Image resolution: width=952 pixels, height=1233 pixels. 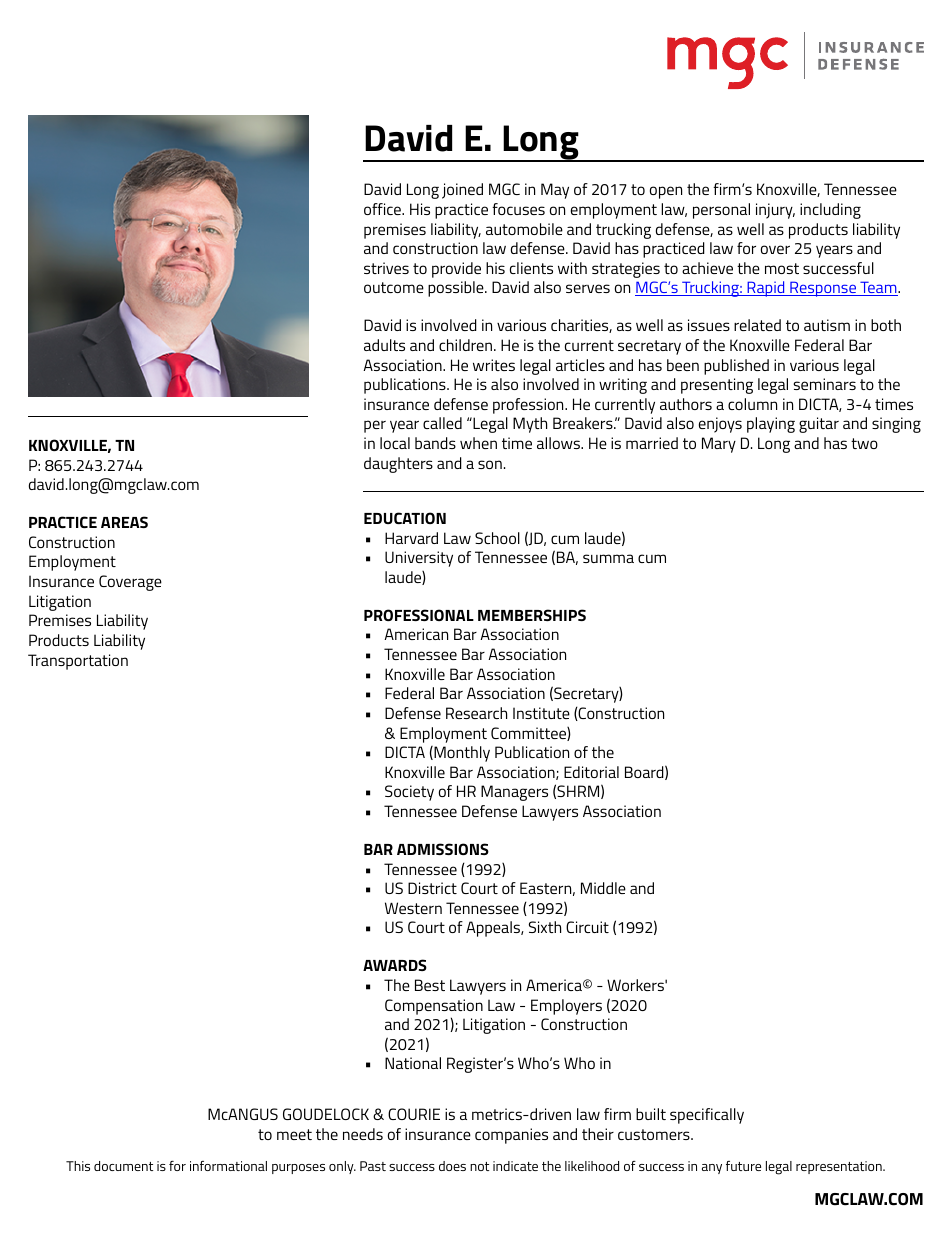 I want to click on injury, so click(x=775, y=211).
